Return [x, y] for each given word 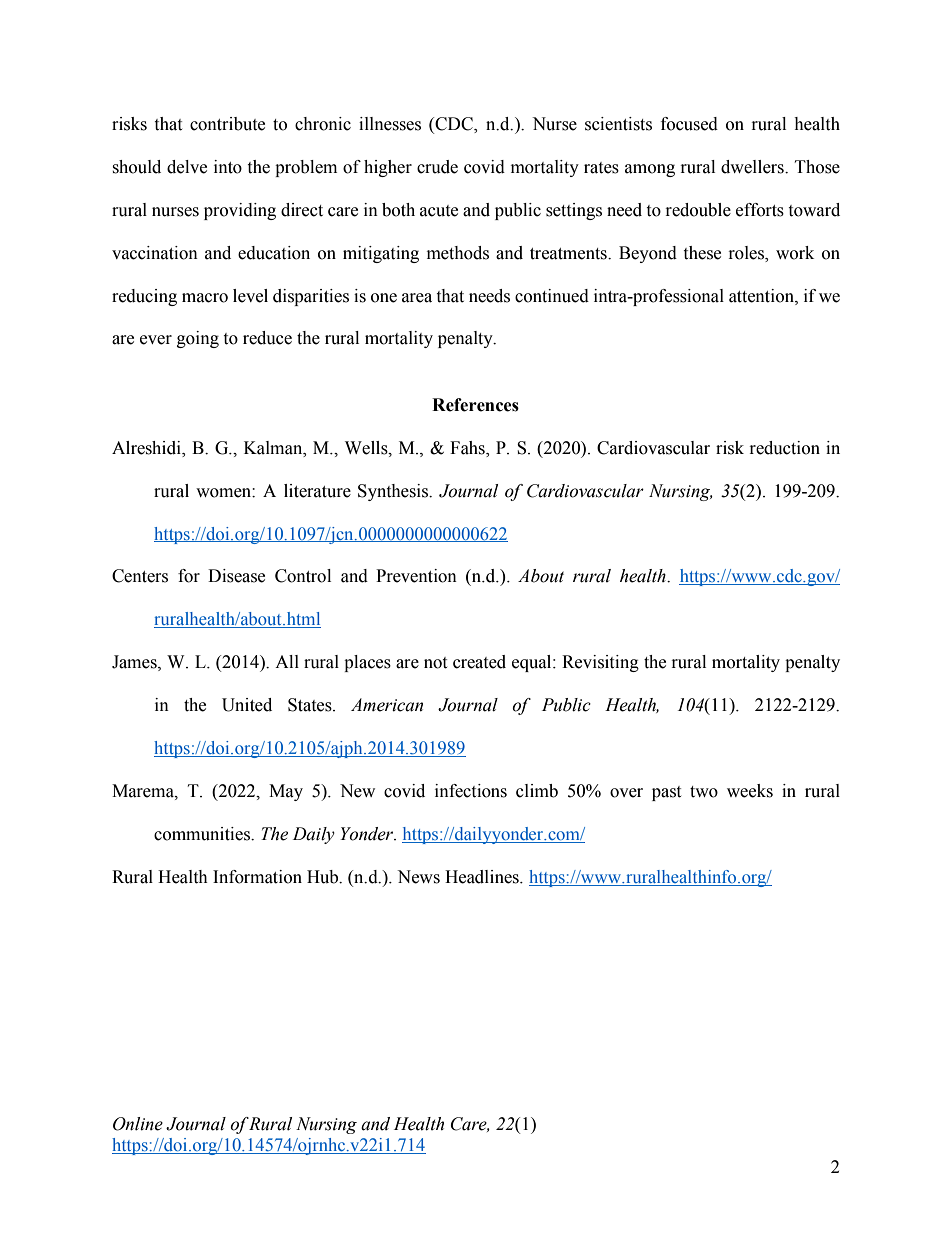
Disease [236, 576]
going [198, 339]
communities [203, 834]
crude [437, 167]
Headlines [483, 877]
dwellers [753, 167]
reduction [785, 448]
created [479, 662]
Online [138, 1124]
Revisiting [600, 663]
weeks [750, 791]
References [475, 405]
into [228, 167]
